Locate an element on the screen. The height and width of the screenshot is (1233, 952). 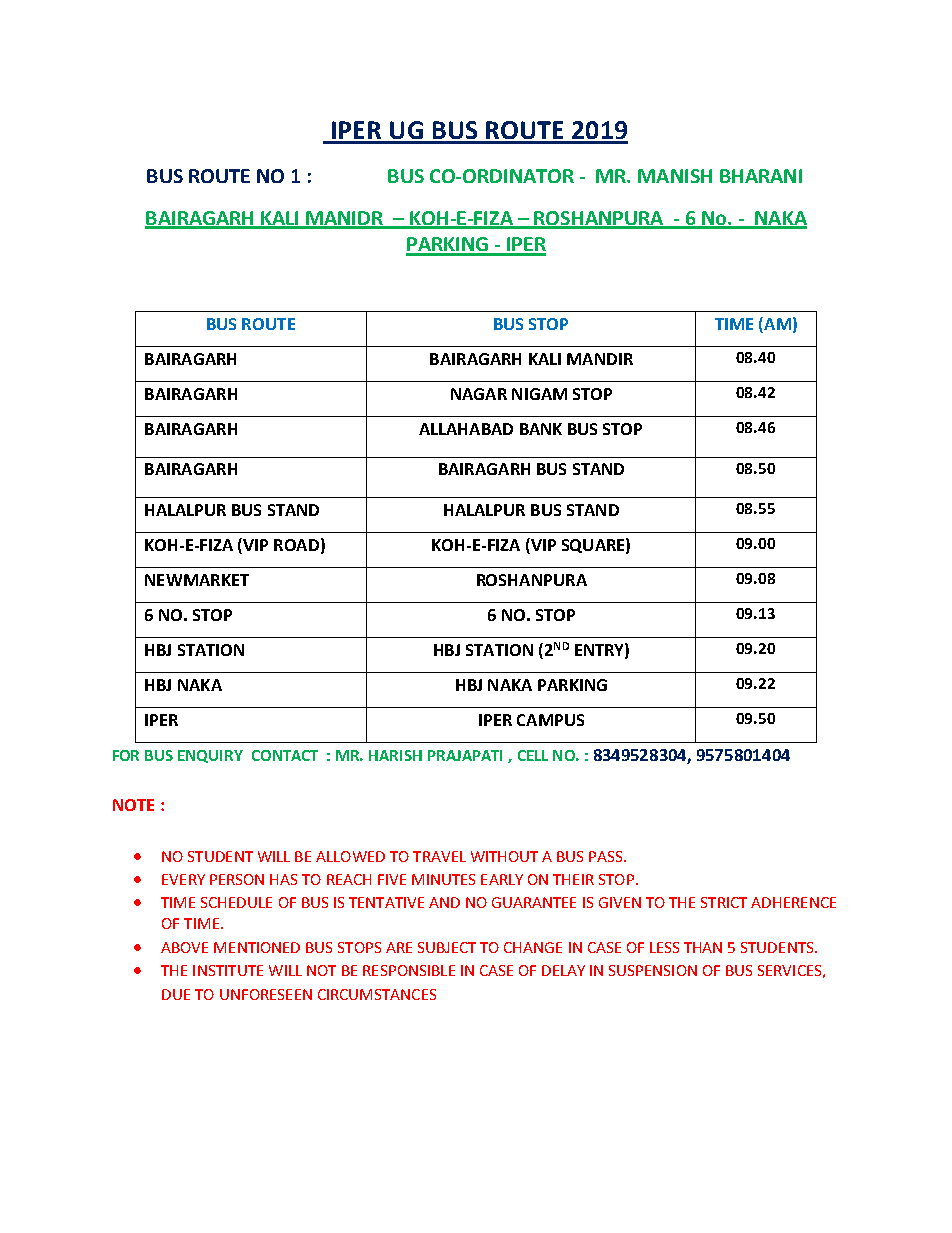
ALLAHABAD is located at coordinates (466, 429).
